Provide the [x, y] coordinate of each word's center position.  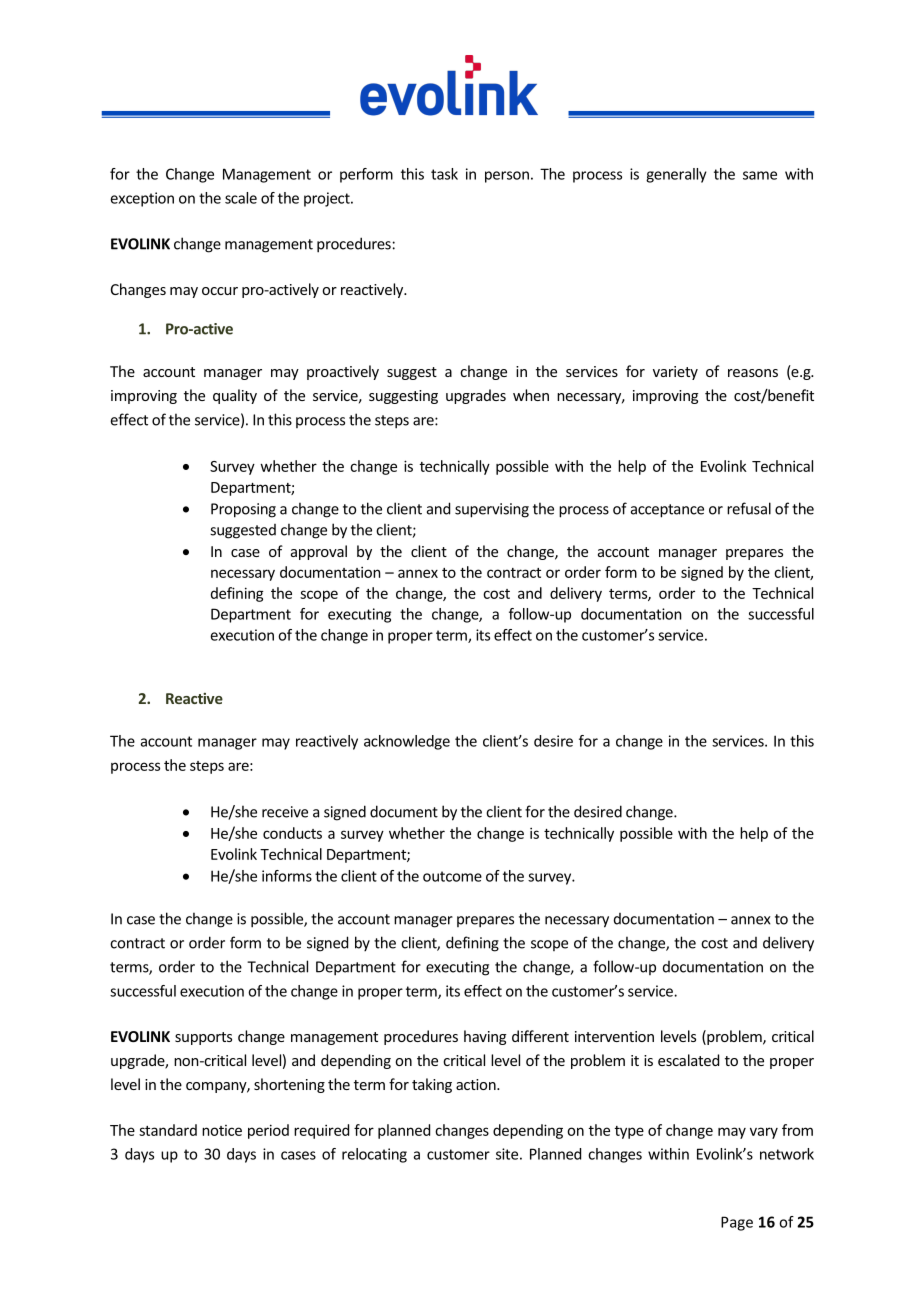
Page [737, 1223]
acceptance [667, 511]
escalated [688, 1060]
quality [235, 396]
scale [241, 198]
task [444, 174]
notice [222, 1130]
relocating [374, 1155]
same [760, 175]
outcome [452, 876]
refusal [749, 508]
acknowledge [407, 742]
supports [203, 1038]
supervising [492, 510]
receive [285, 812]
